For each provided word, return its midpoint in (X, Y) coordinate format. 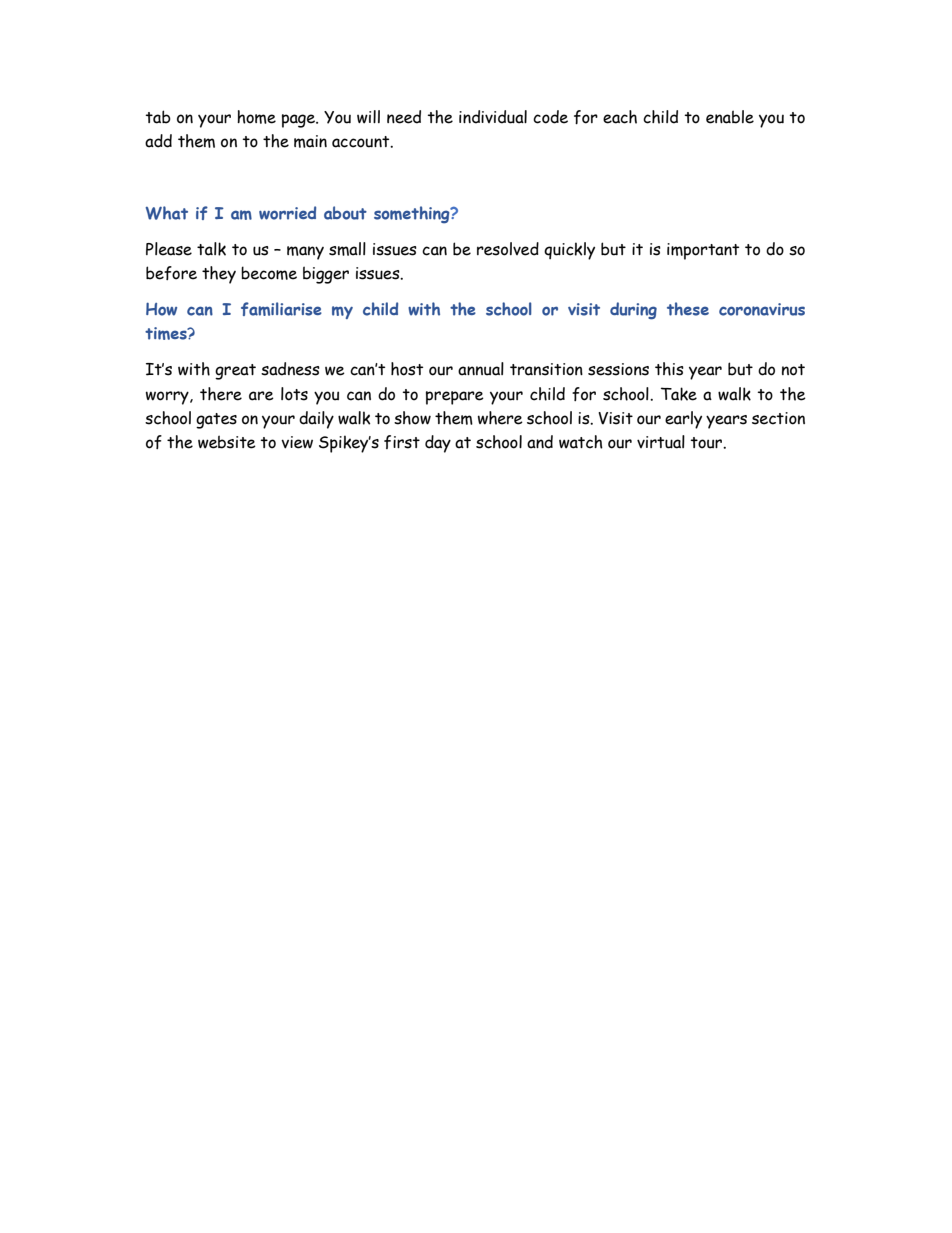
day (438, 444)
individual (493, 117)
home (256, 117)
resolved (508, 249)
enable (730, 117)
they (219, 275)
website (227, 442)
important (703, 251)
